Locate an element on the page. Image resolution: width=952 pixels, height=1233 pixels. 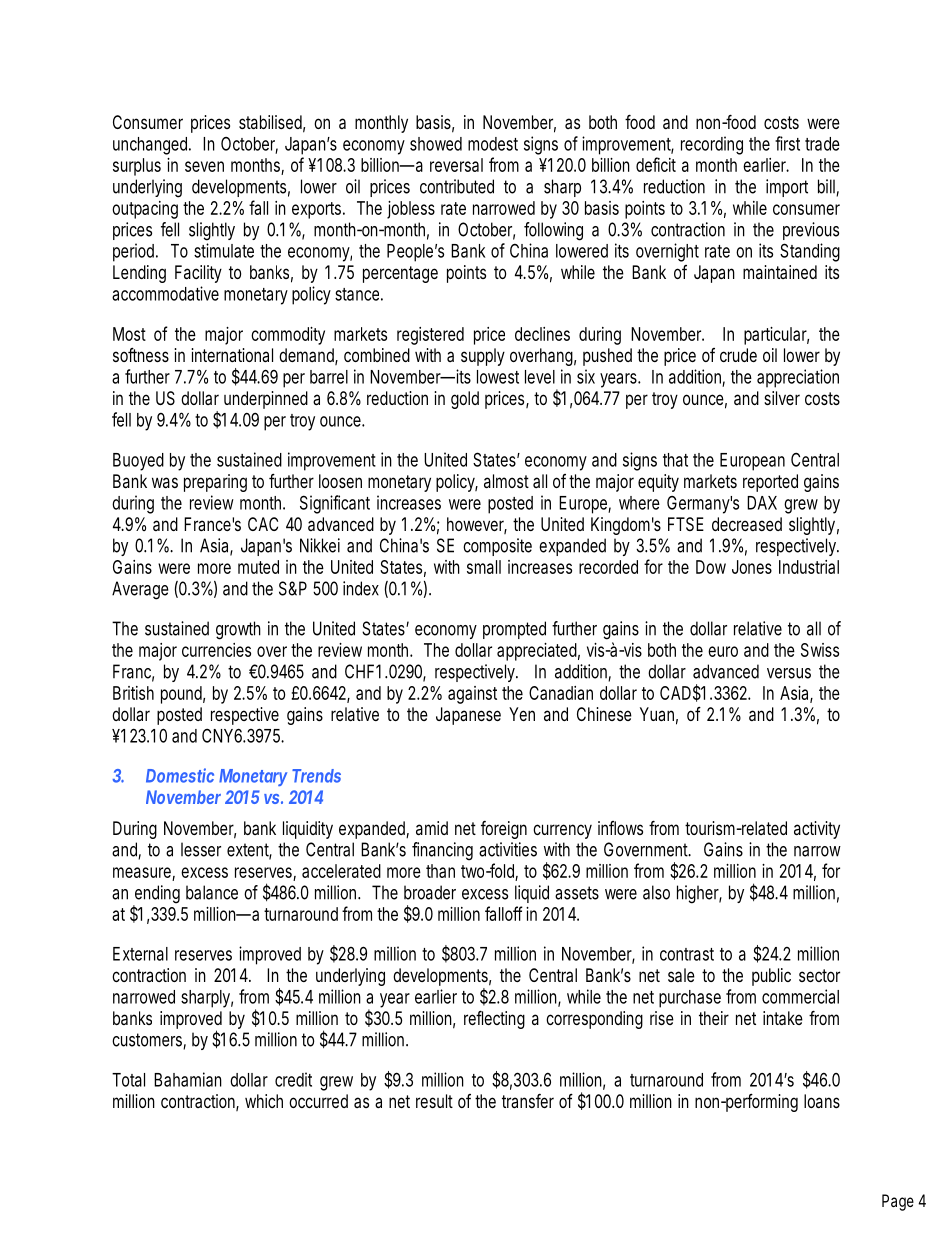
reported is located at coordinates (770, 483).
